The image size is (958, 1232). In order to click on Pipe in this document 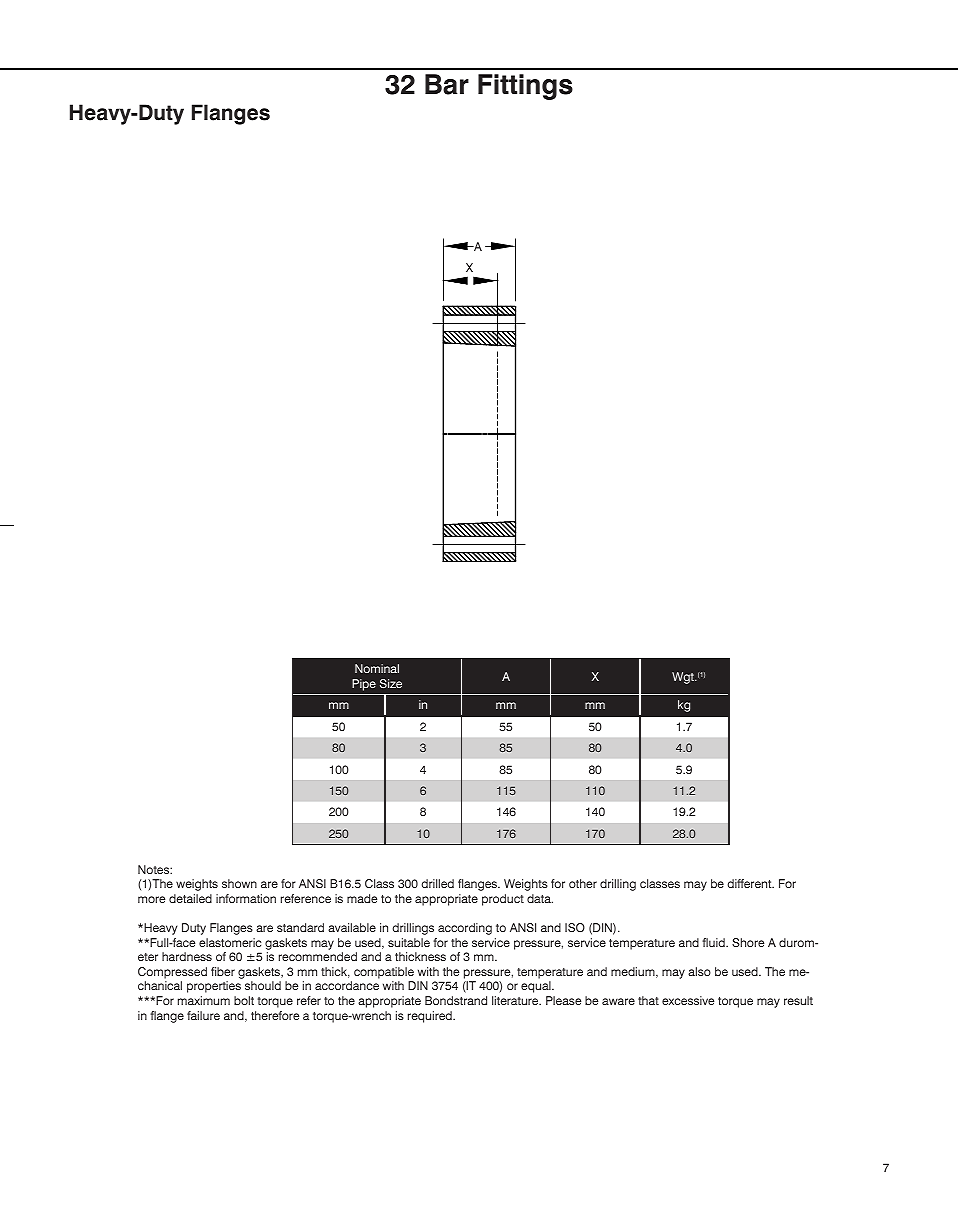, I will do `click(364, 685)`.
